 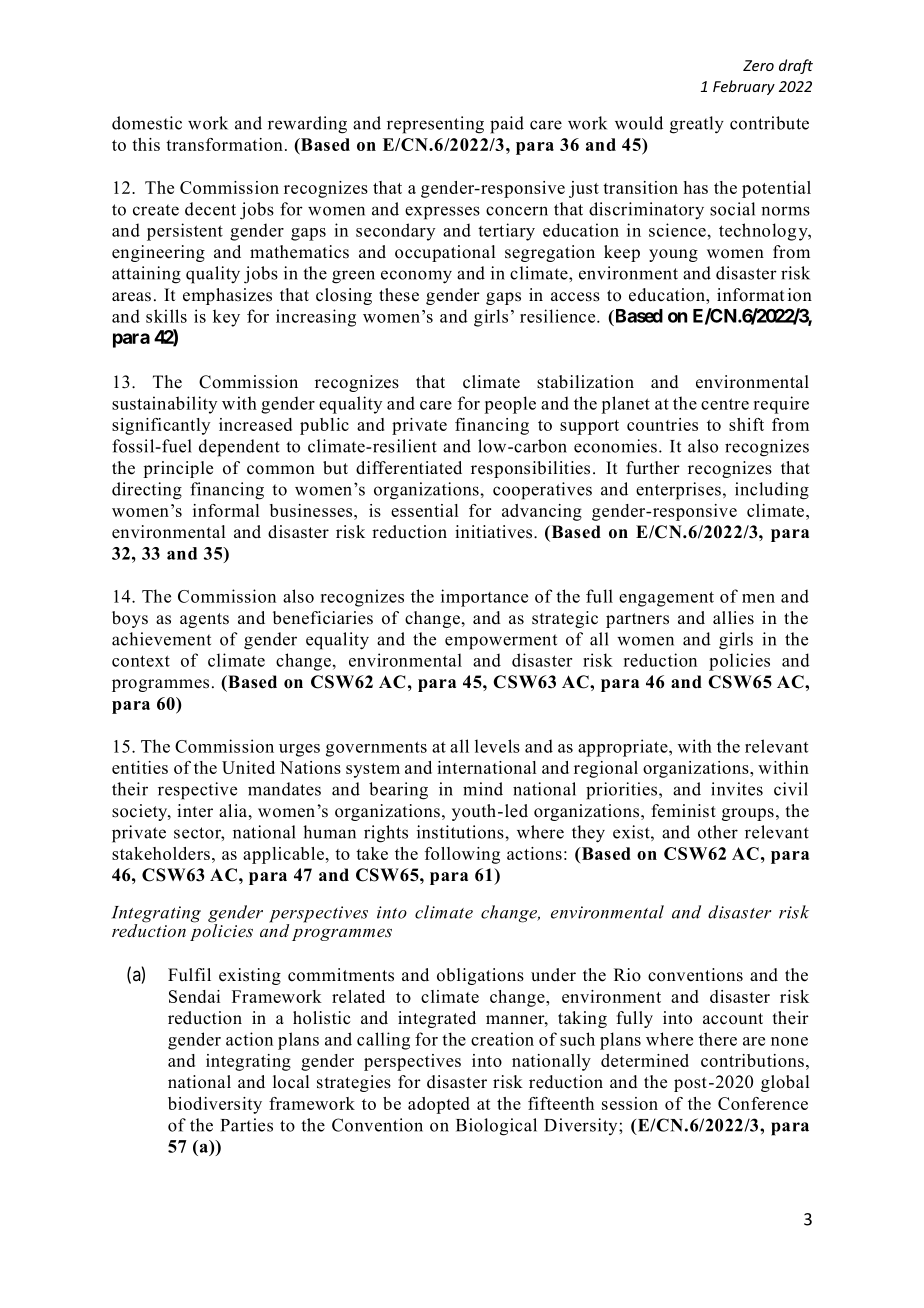 What do you see at coordinates (439, 1105) in the screenshot?
I see `adopted` at bounding box center [439, 1105].
